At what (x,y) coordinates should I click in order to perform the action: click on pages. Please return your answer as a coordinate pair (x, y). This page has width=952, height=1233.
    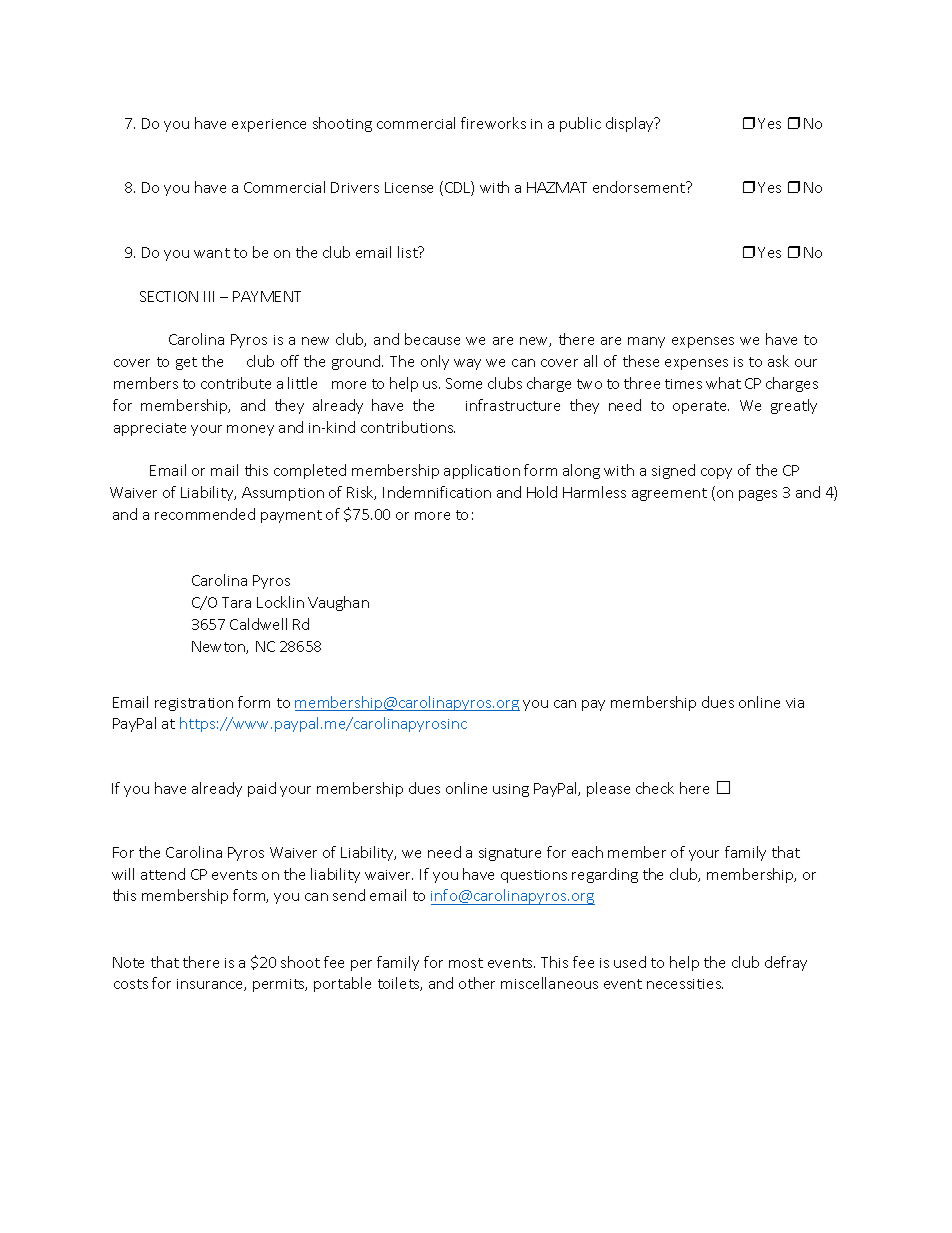
    Looking at the image, I should click on (758, 495).
